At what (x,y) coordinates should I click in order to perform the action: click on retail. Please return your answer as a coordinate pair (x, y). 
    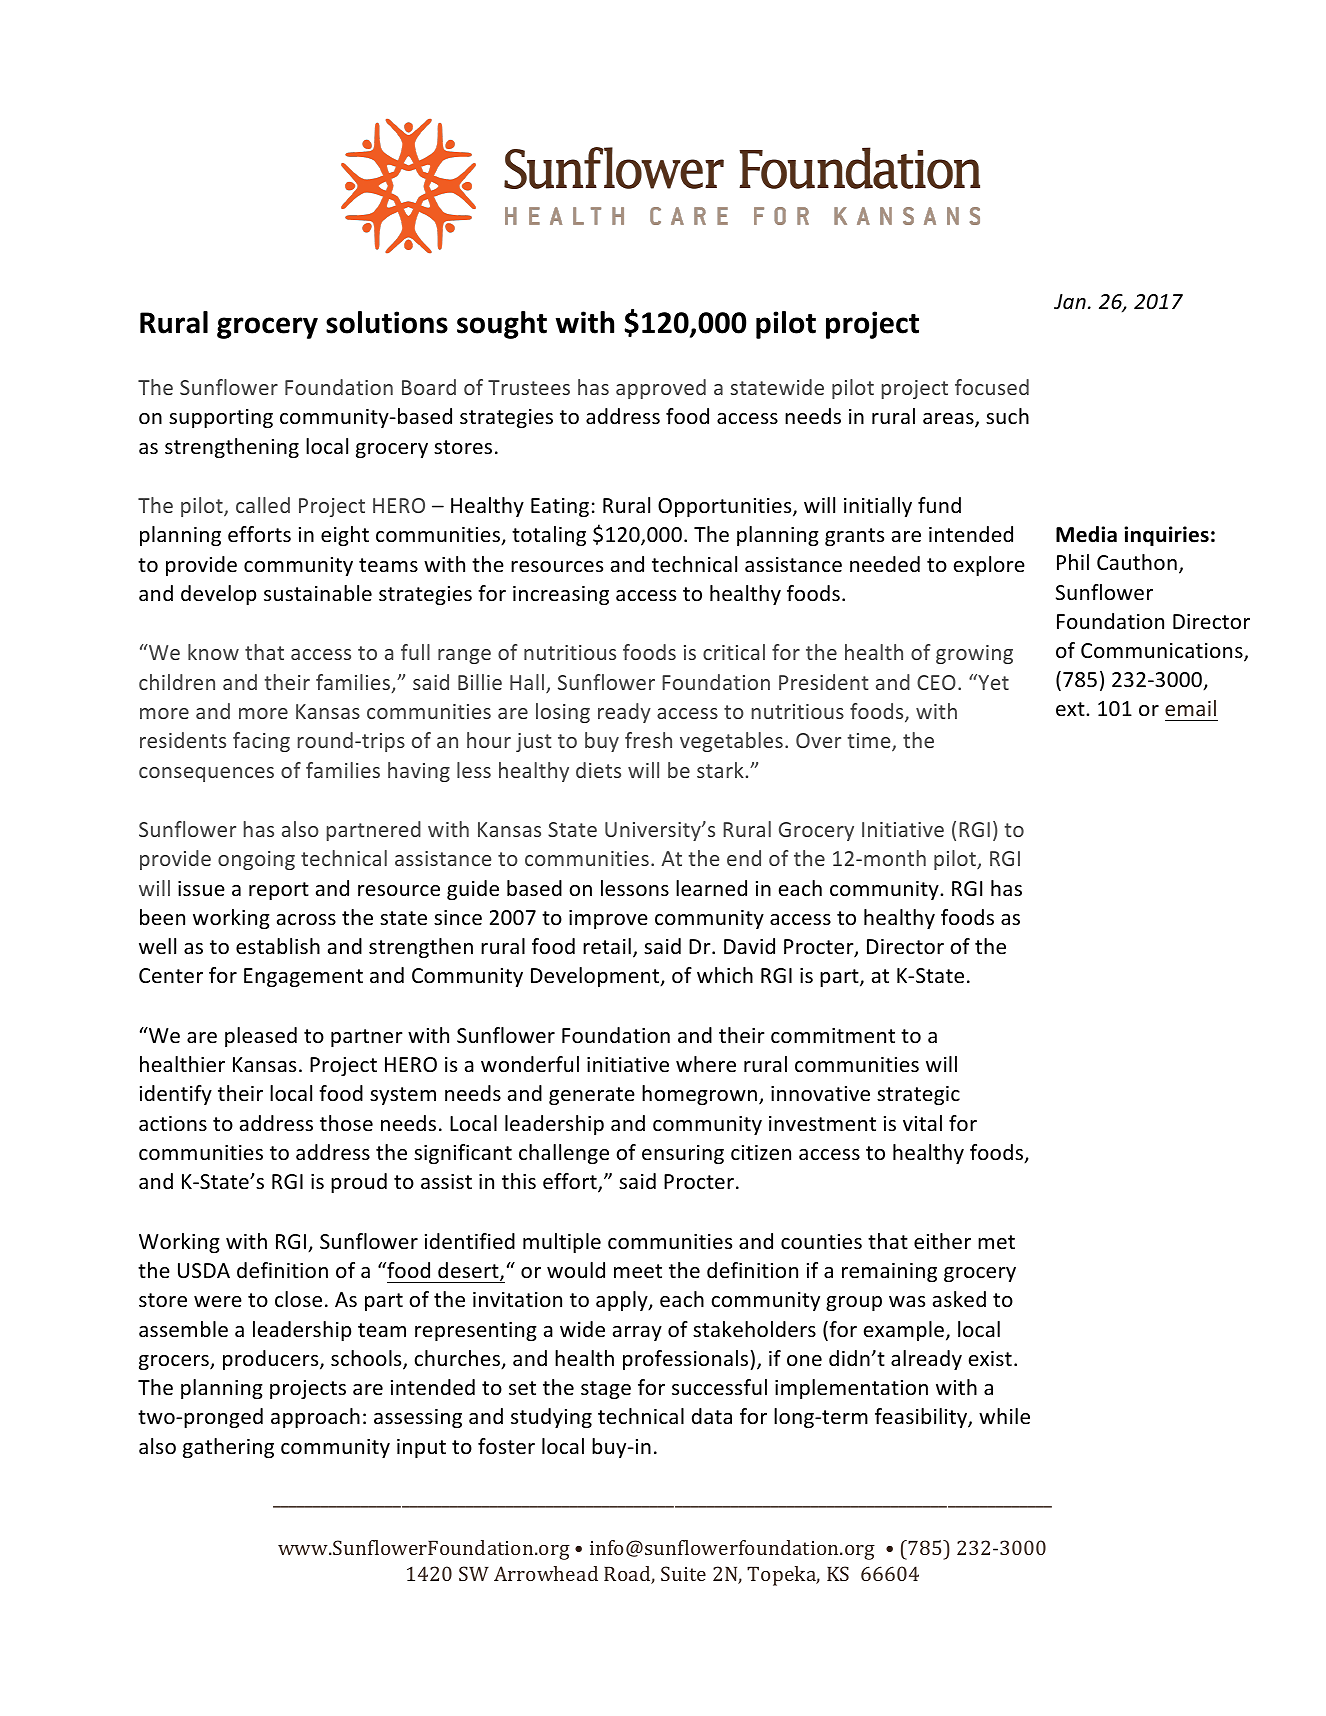
    Looking at the image, I should click on (607, 946).
